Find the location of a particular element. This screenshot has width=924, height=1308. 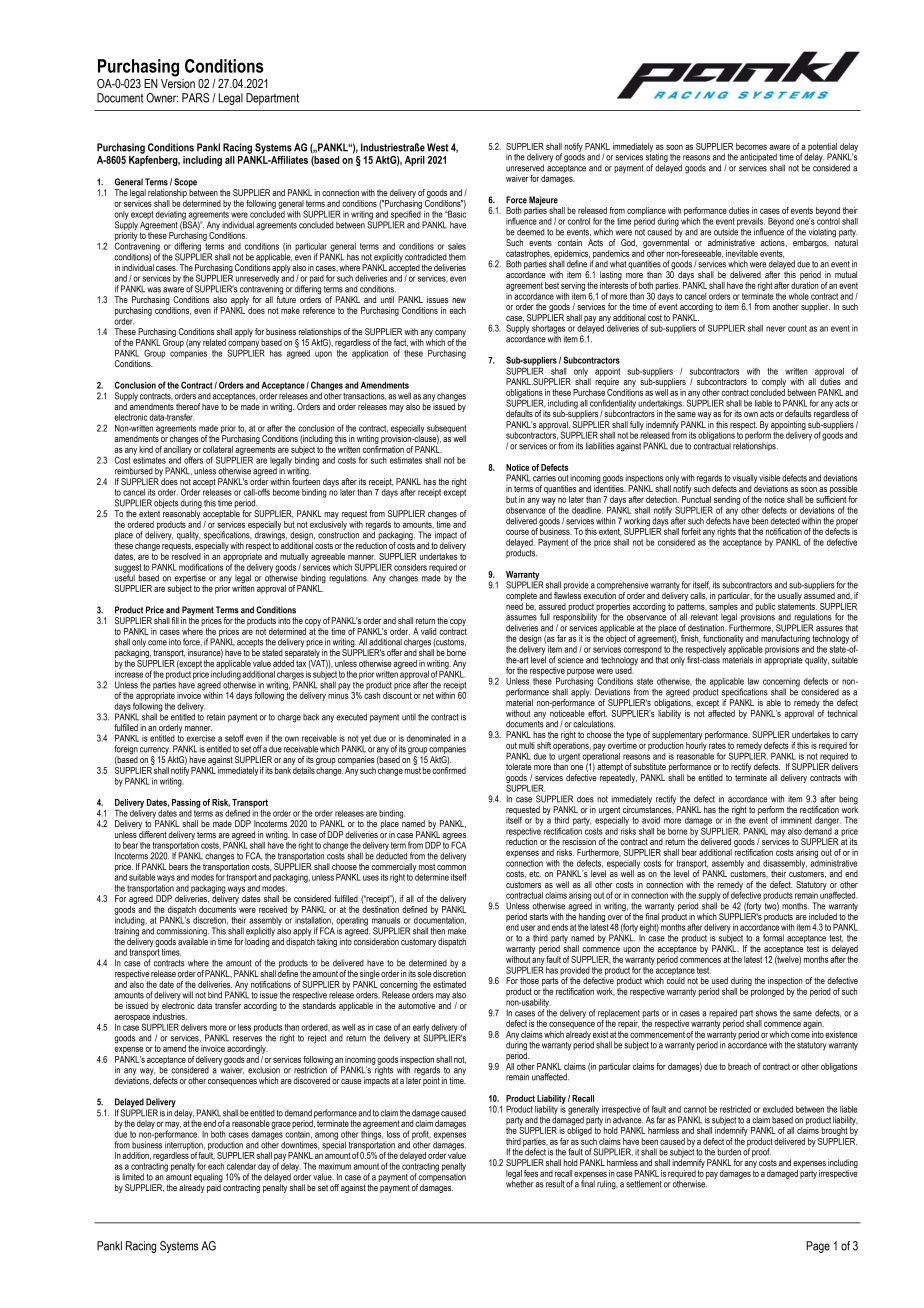

PARS is located at coordinates (195, 98).
